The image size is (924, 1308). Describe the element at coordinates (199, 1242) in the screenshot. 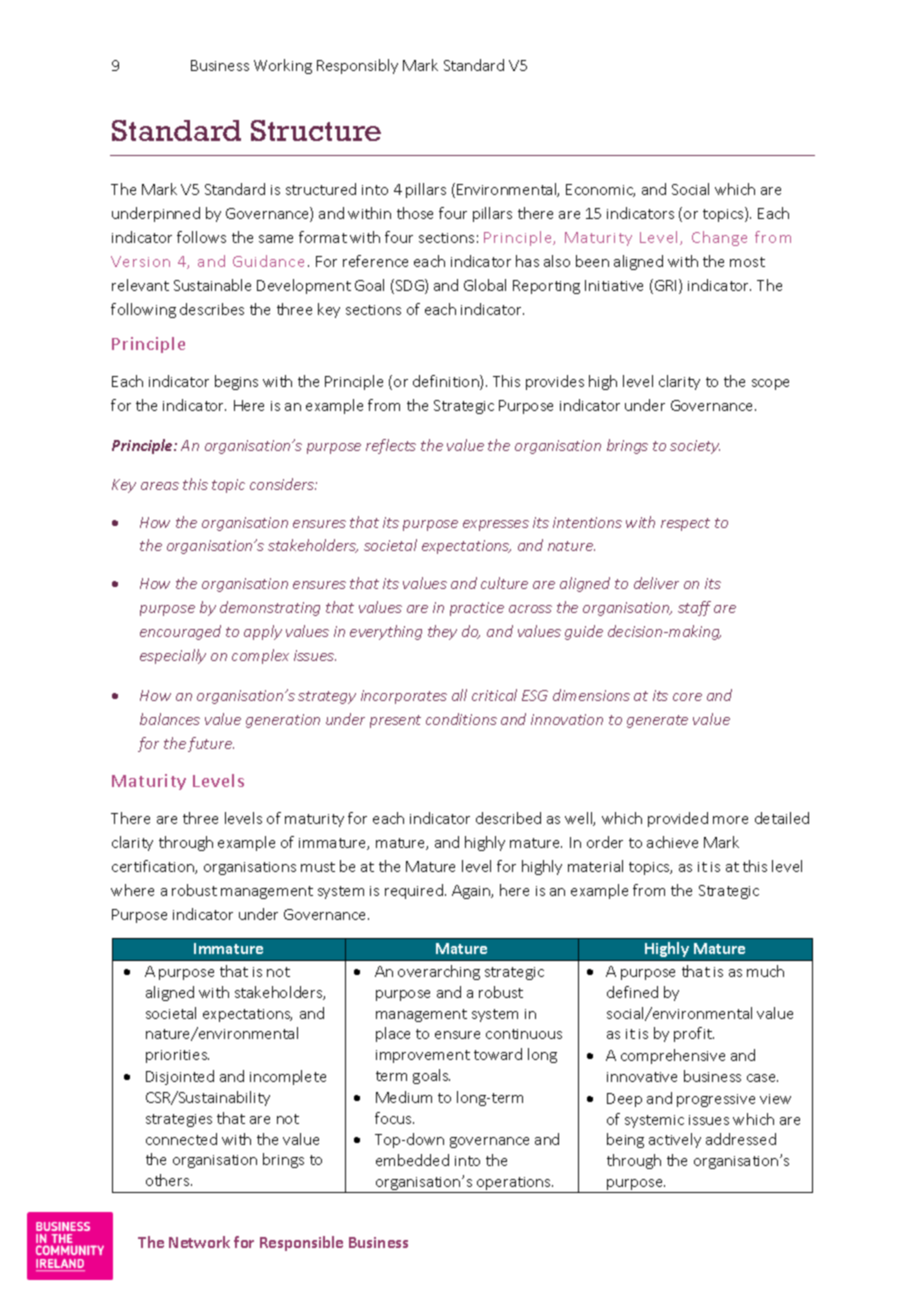

I see `Network` at that location.
